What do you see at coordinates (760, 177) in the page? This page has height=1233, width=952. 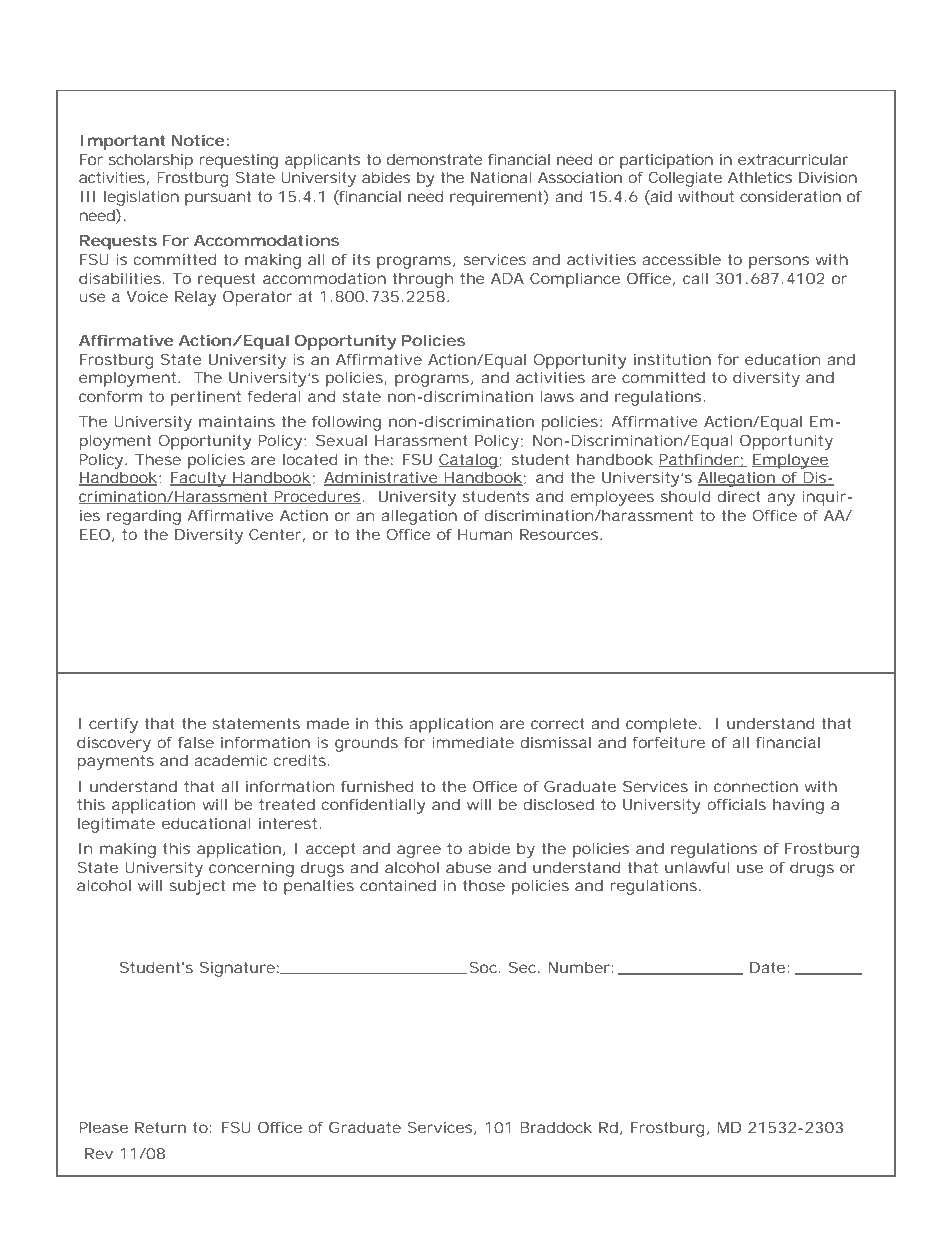 I see `Athletics` at bounding box center [760, 177].
